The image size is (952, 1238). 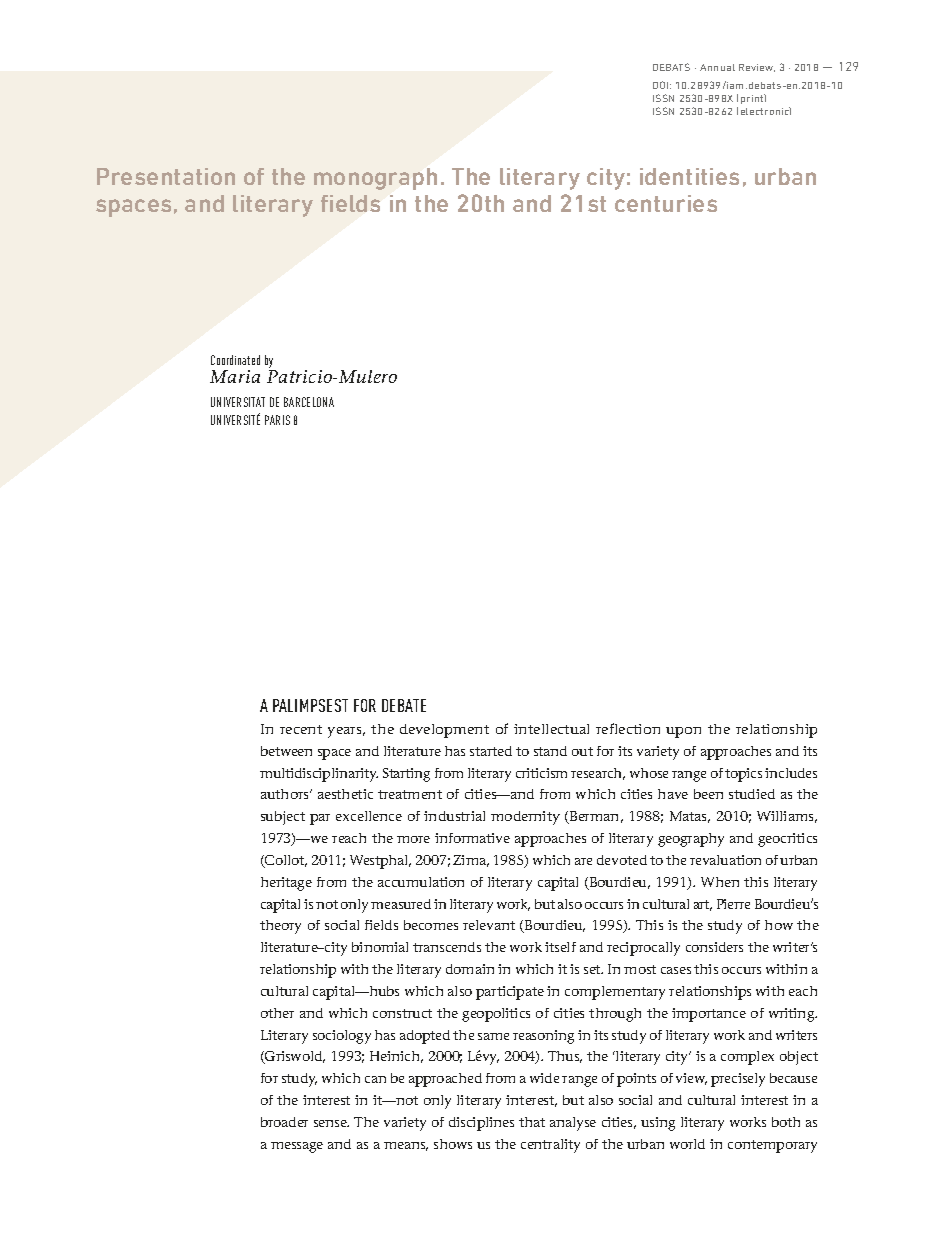 What do you see at coordinates (738, 1080) in the screenshot?
I see `precisely` at bounding box center [738, 1080].
